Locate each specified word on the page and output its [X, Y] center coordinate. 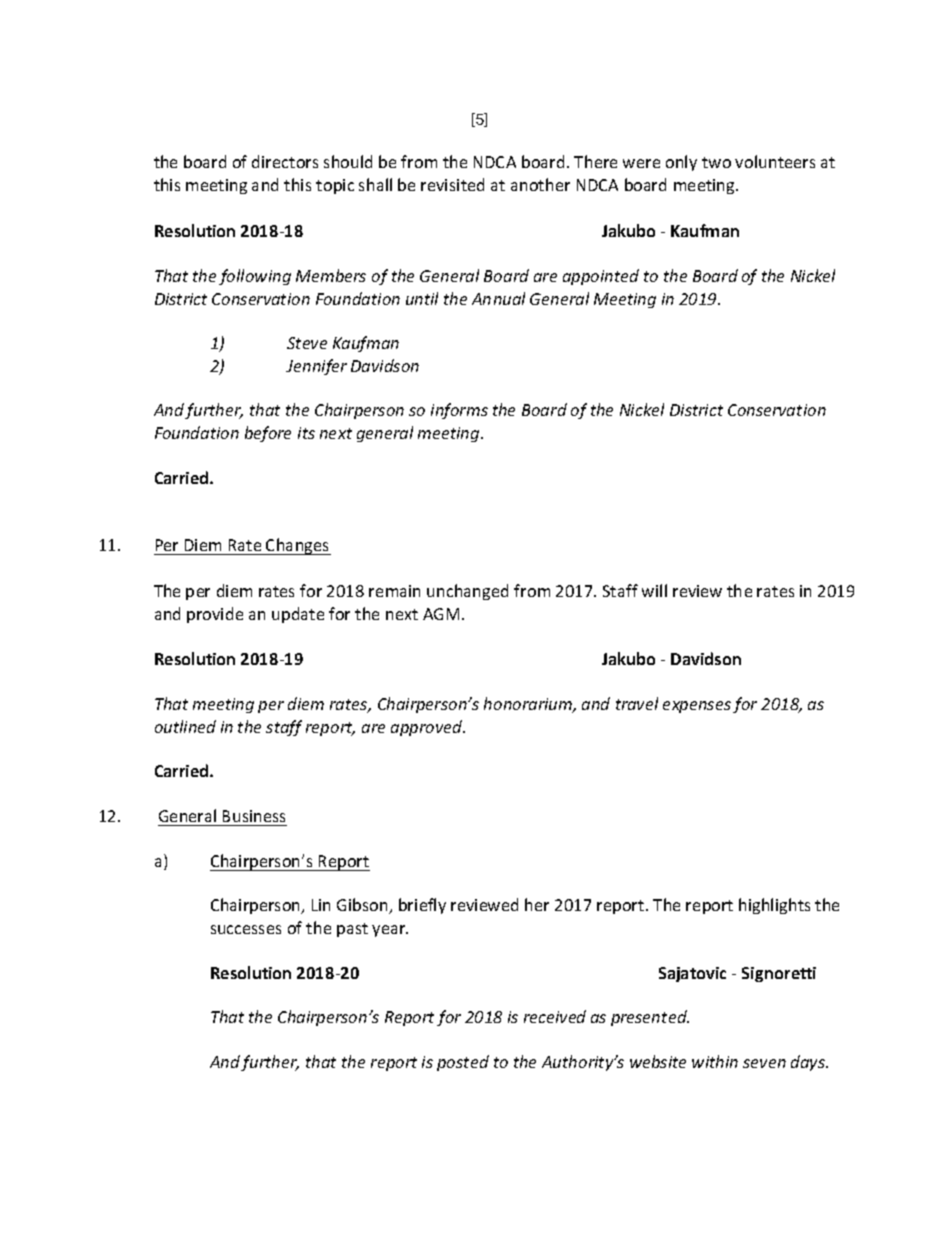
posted [463, 1063]
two [716, 162]
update [298, 615]
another [540, 184]
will [654, 590]
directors [285, 161]
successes [246, 929]
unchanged [467, 592]
